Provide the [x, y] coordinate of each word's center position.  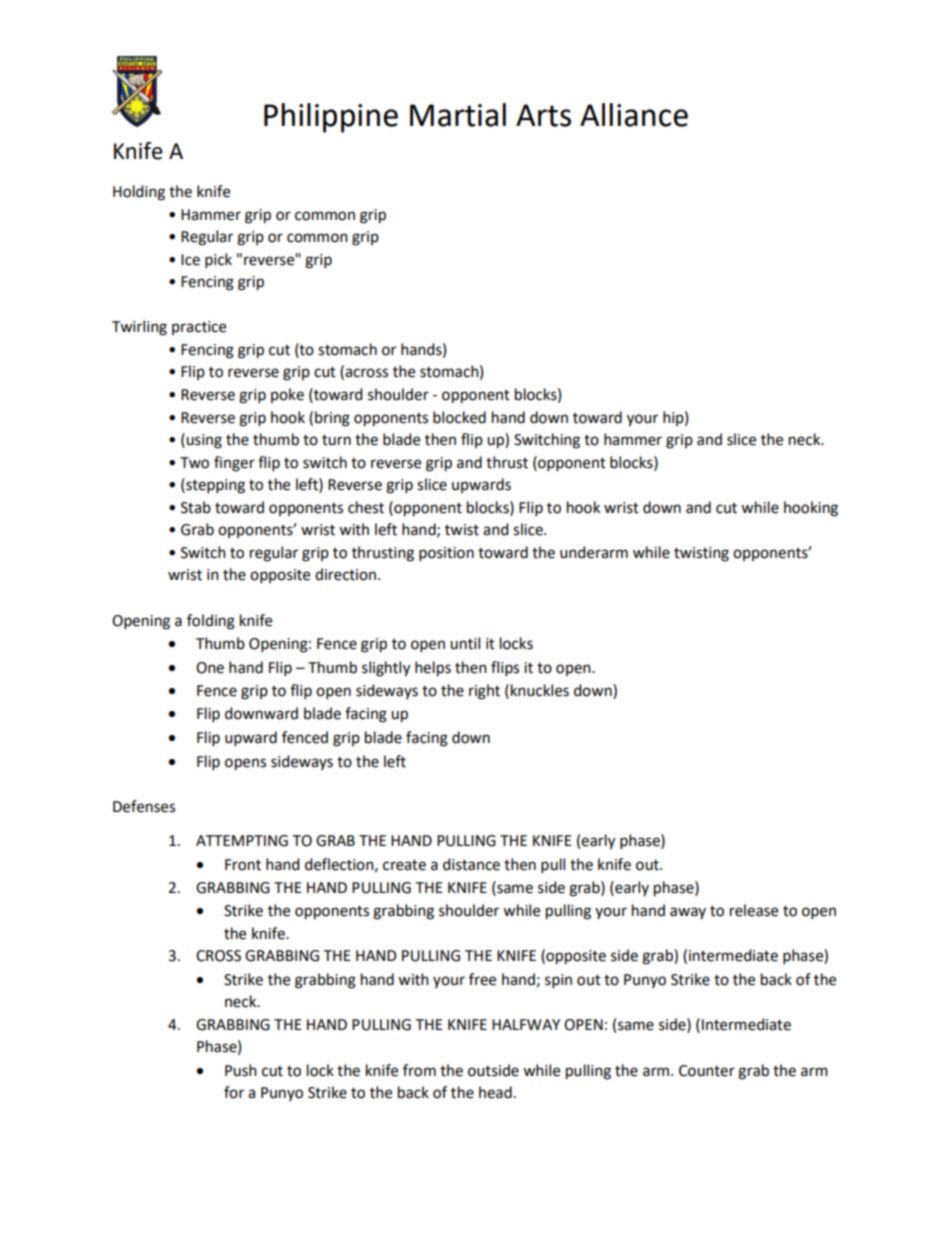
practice [199, 328]
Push [241, 1070]
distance [471, 864]
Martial [458, 115]
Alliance [634, 115]
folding [211, 622]
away [688, 913]
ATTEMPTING [242, 841]
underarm [594, 552]
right [484, 692]
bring [332, 419]
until [465, 643]
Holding [139, 193]
